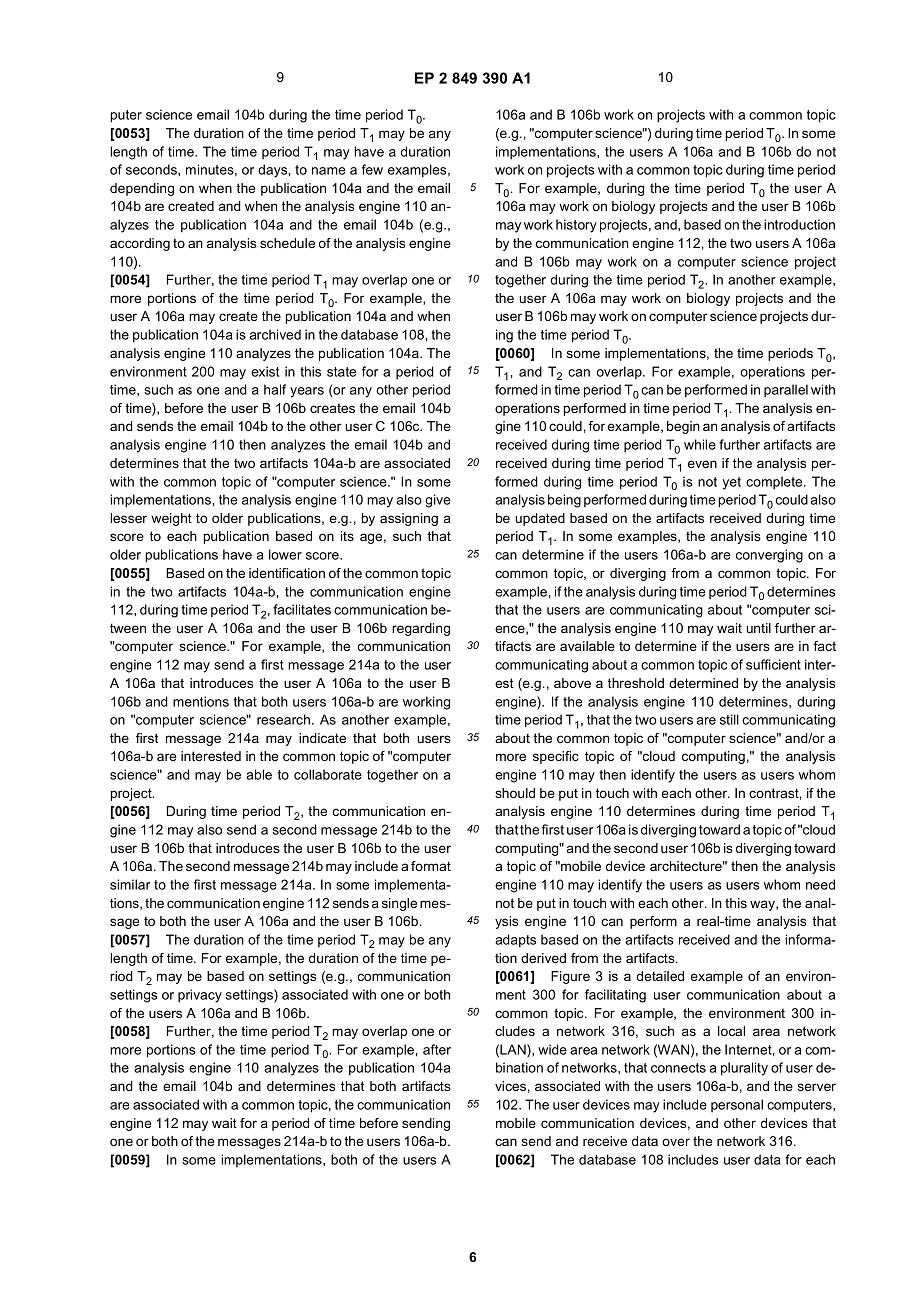 The width and height of the document is (924, 1308). I want to click on weight, so click(171, 519).
